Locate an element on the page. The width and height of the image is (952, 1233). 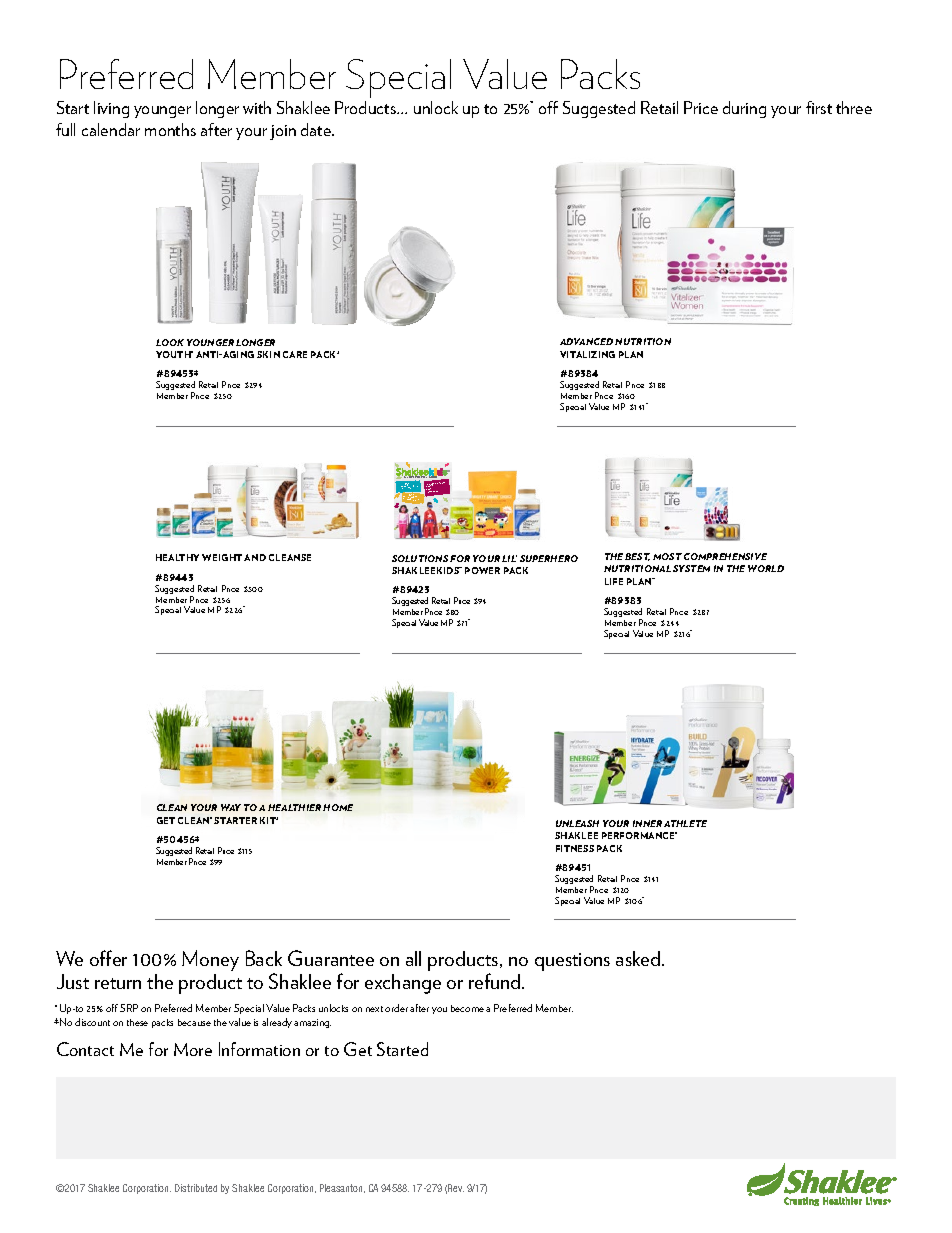
during is located at coordinates (744, 109).
